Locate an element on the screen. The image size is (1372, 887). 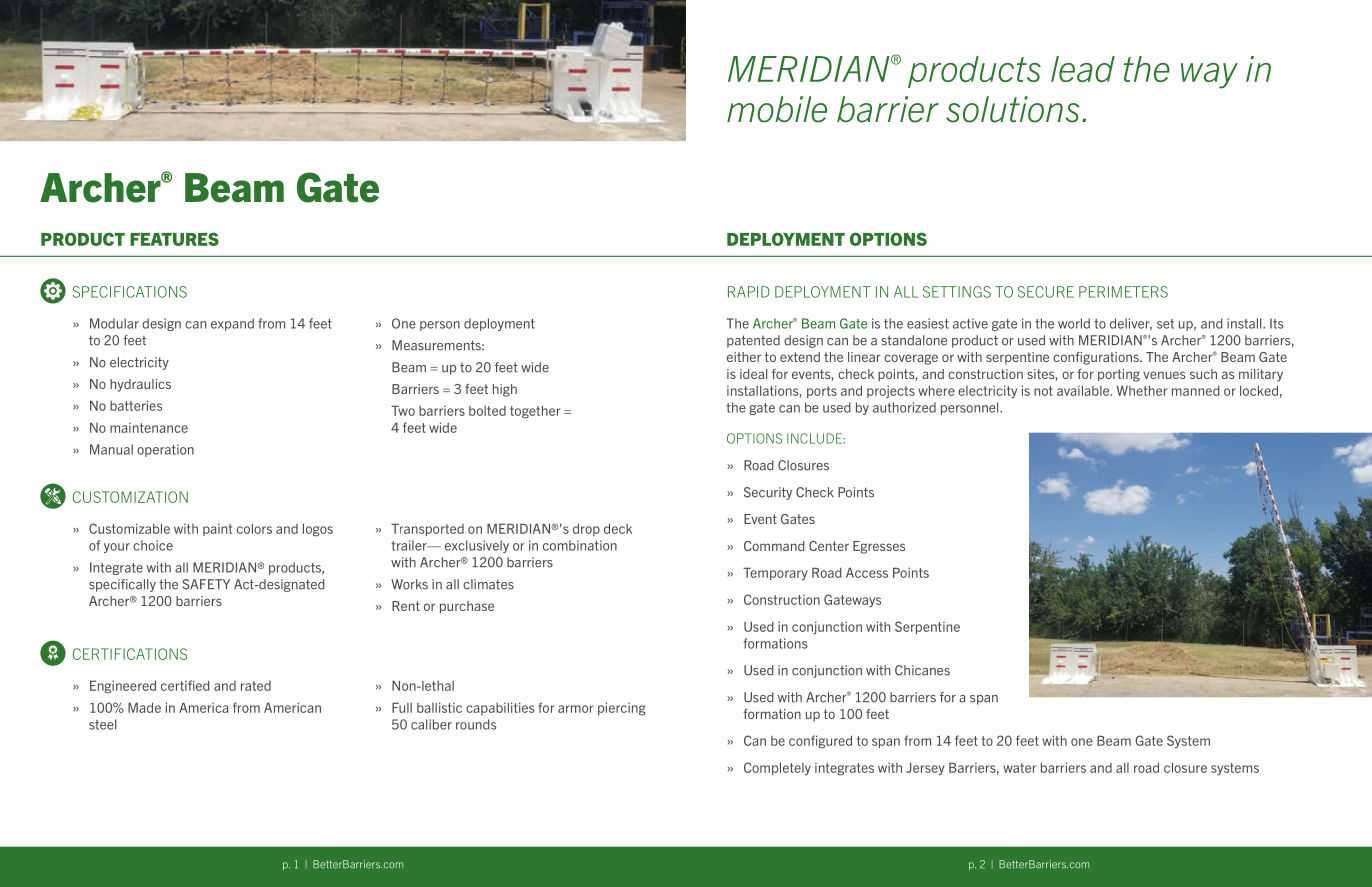
mobile is located at coordinates (777, 109).
